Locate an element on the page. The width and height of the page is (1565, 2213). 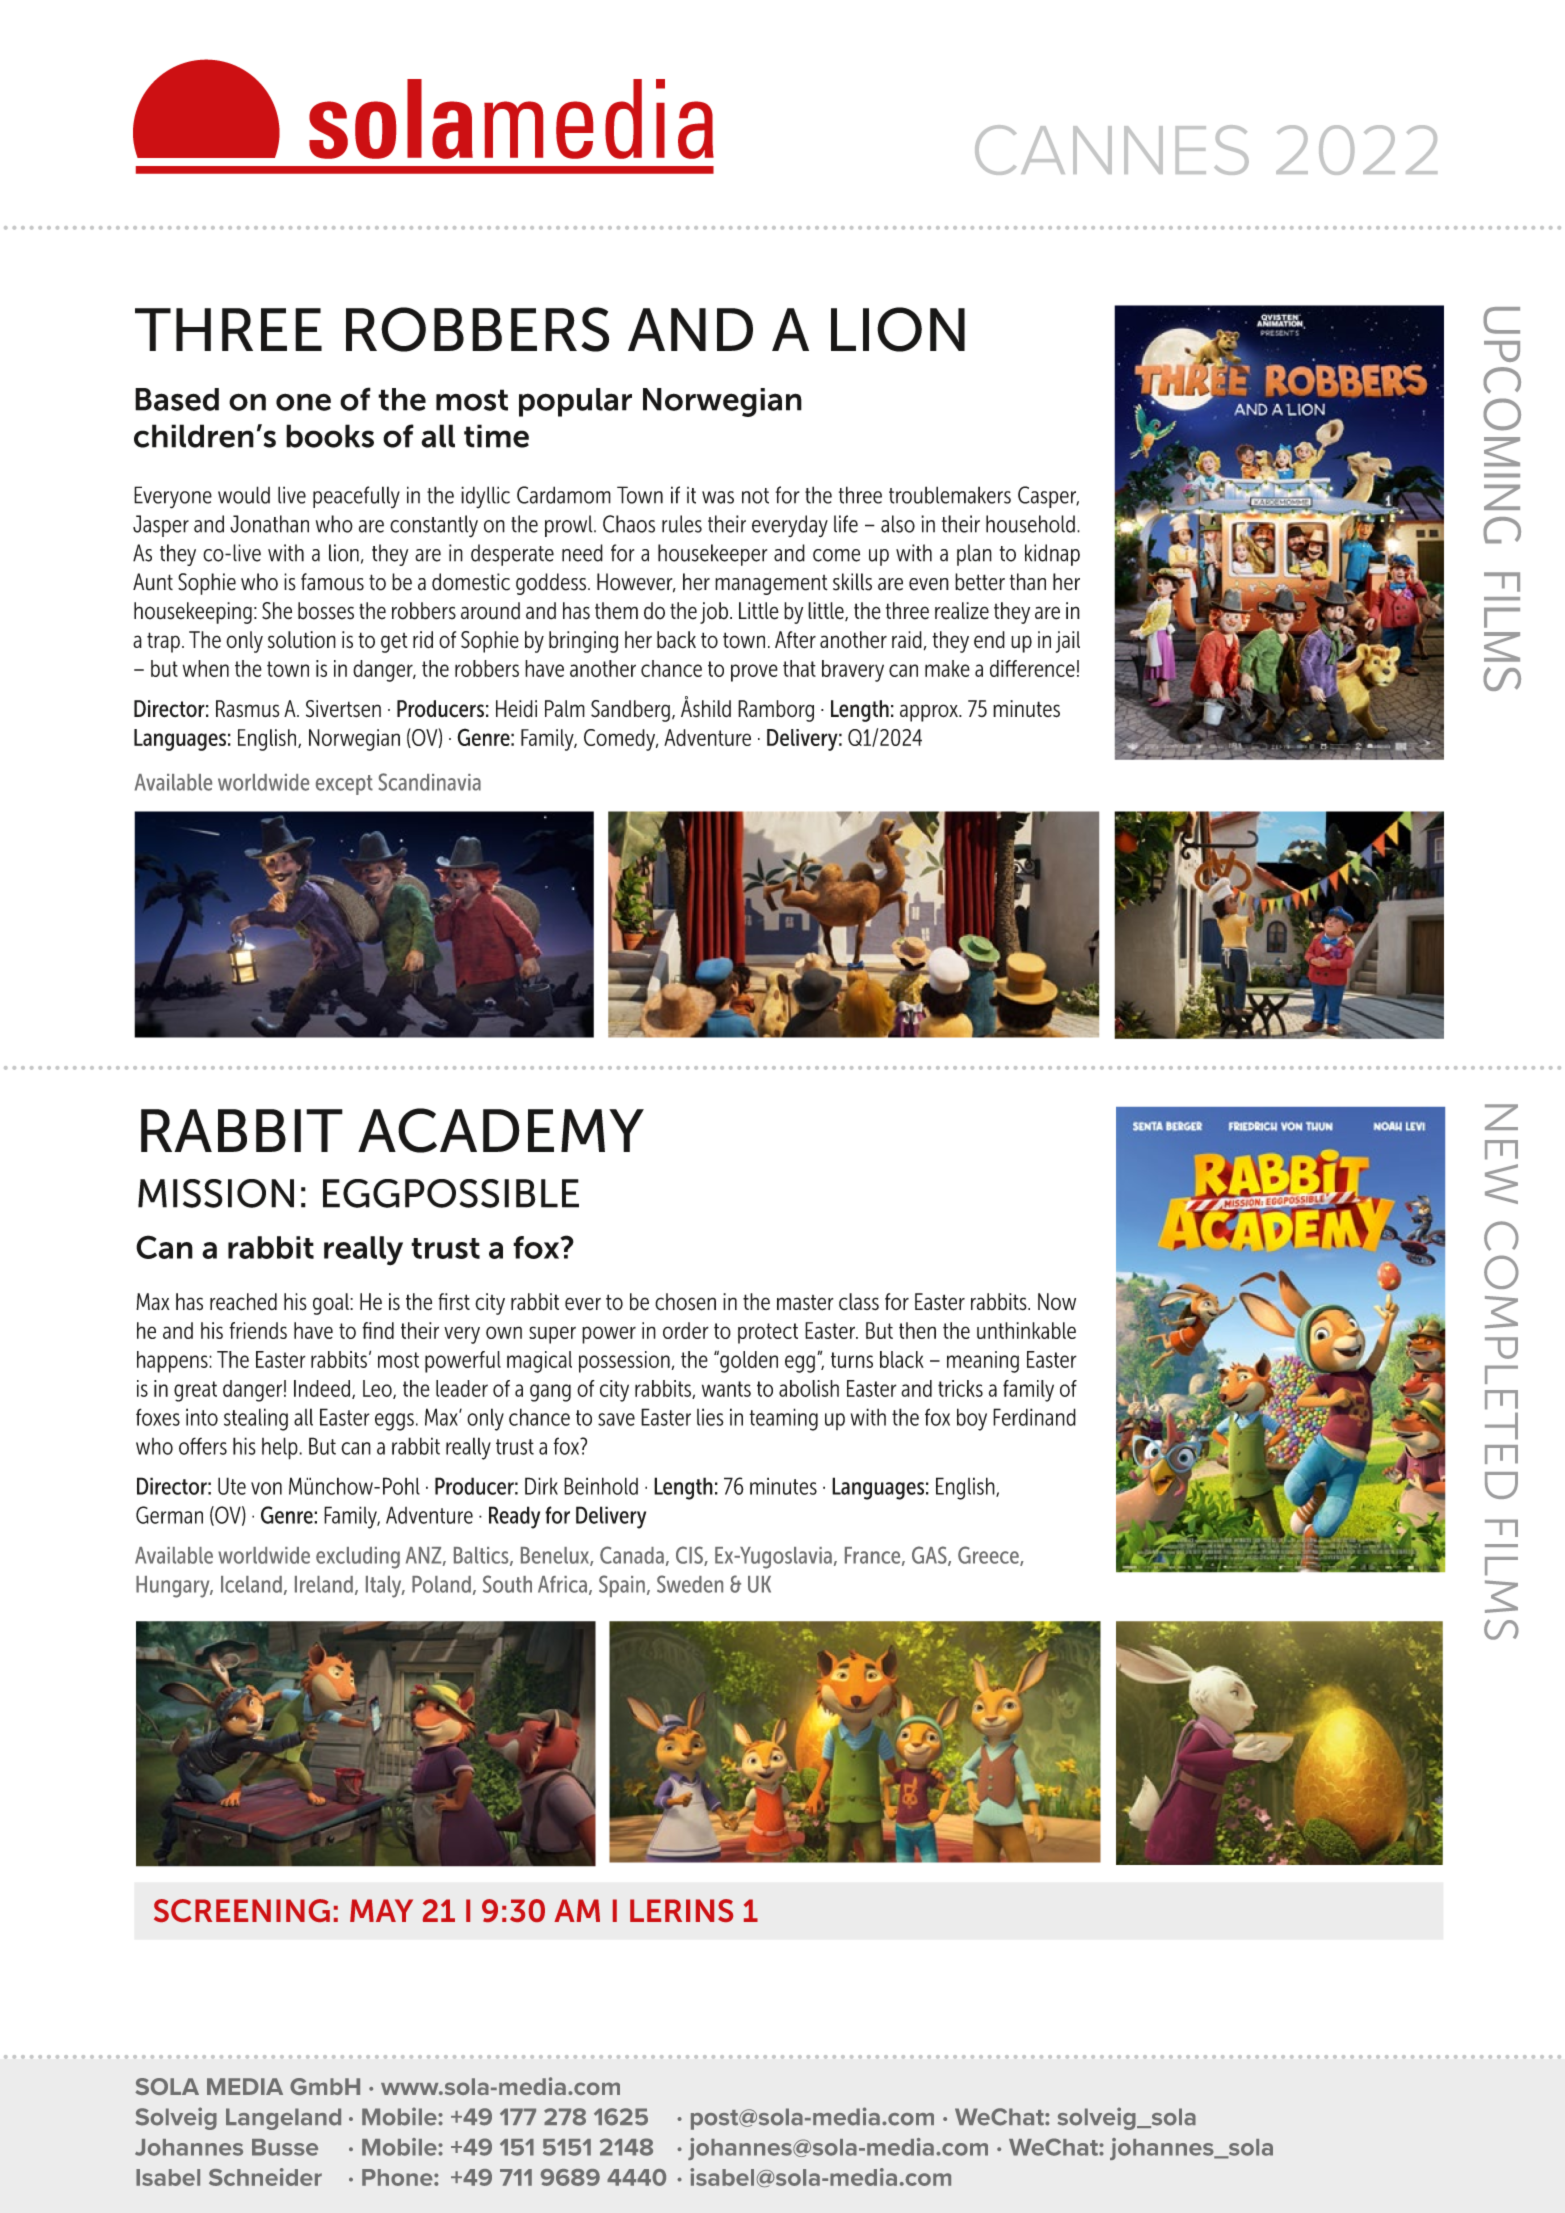
boy is located at coordinates (972, 1419).
